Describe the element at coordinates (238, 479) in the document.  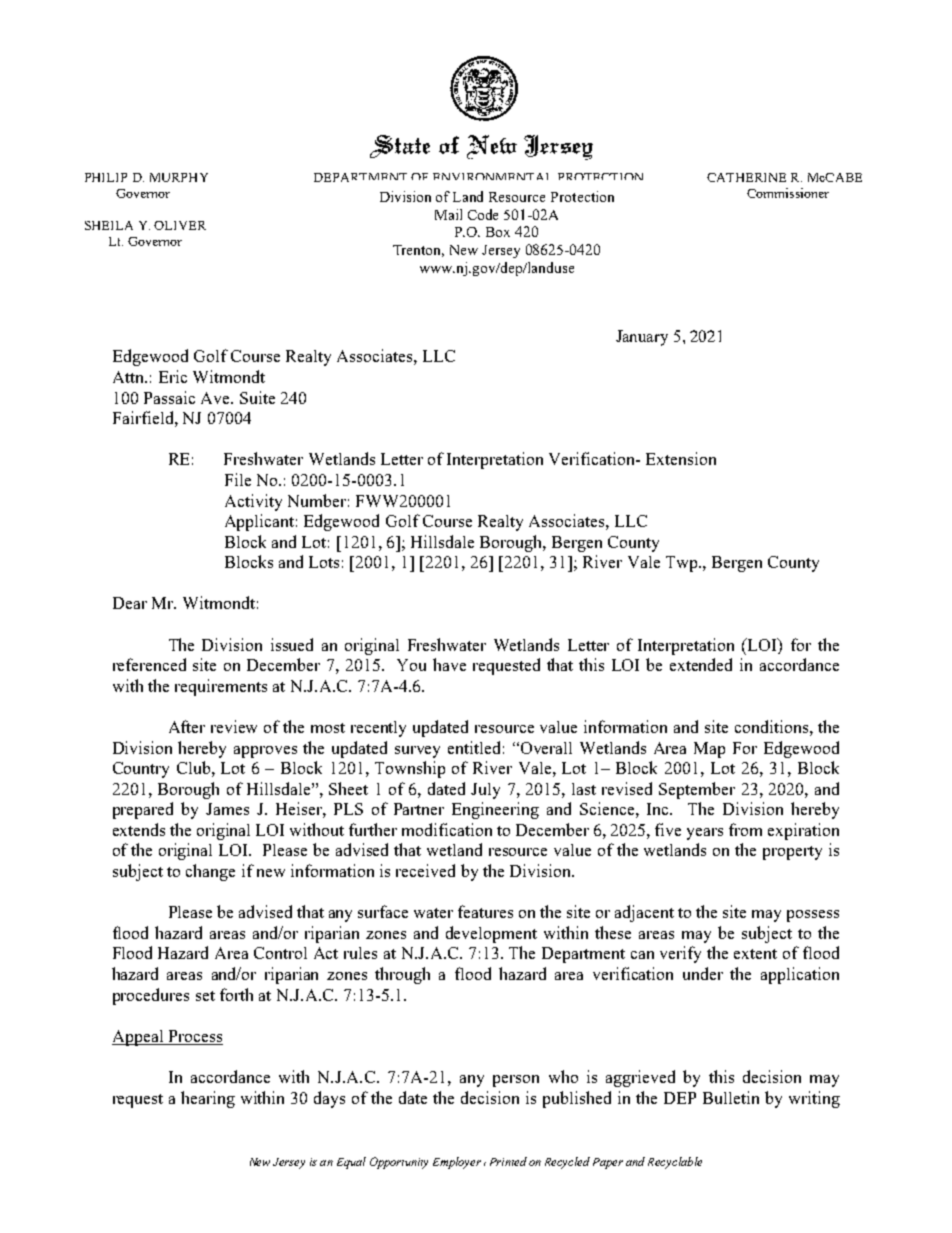
I see `File` at that location.
